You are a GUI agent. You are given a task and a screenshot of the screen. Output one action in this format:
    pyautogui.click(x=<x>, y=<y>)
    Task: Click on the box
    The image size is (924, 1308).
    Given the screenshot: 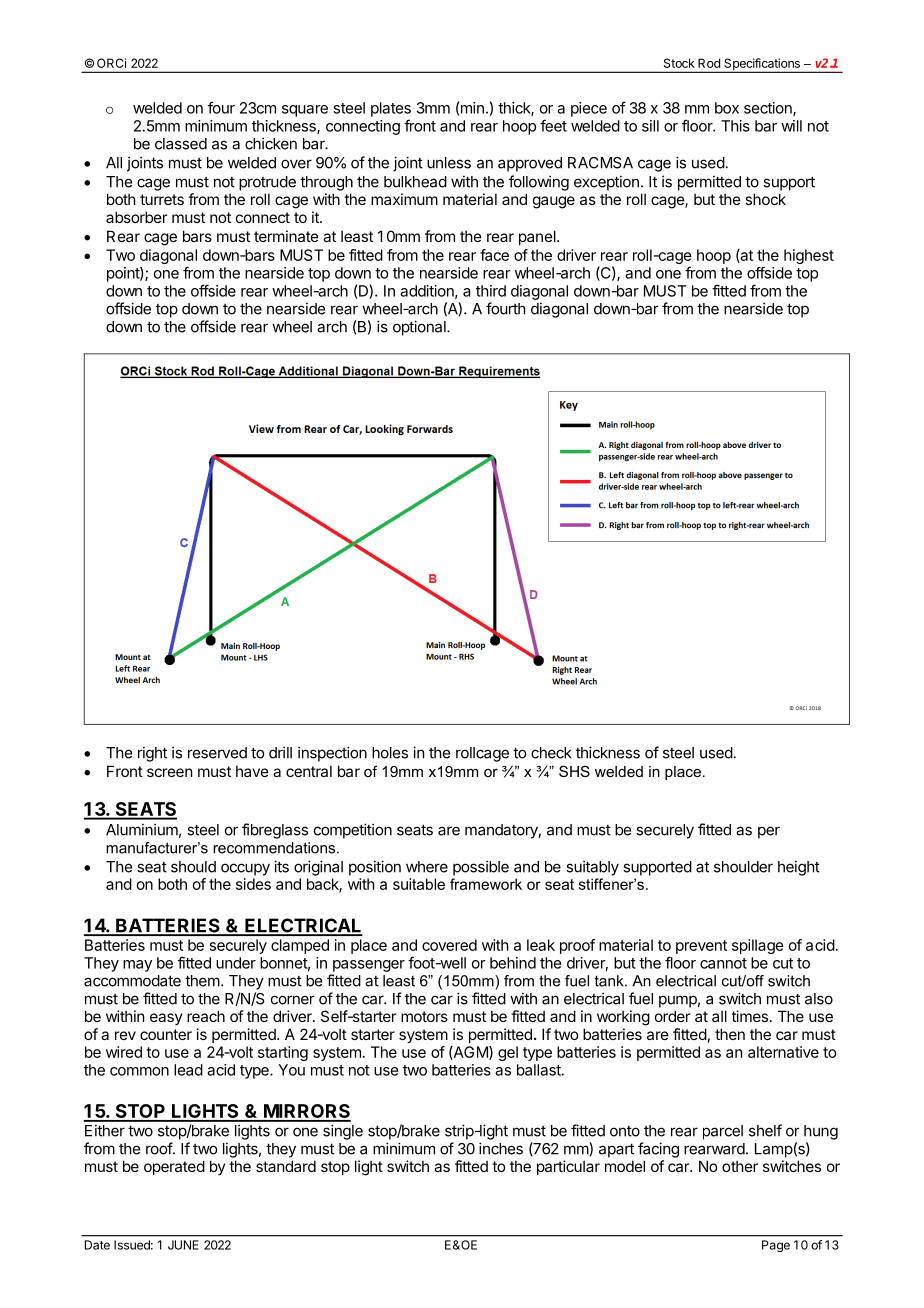 What is the action you would take?
    pyautogui.click(x=727, y=108)
